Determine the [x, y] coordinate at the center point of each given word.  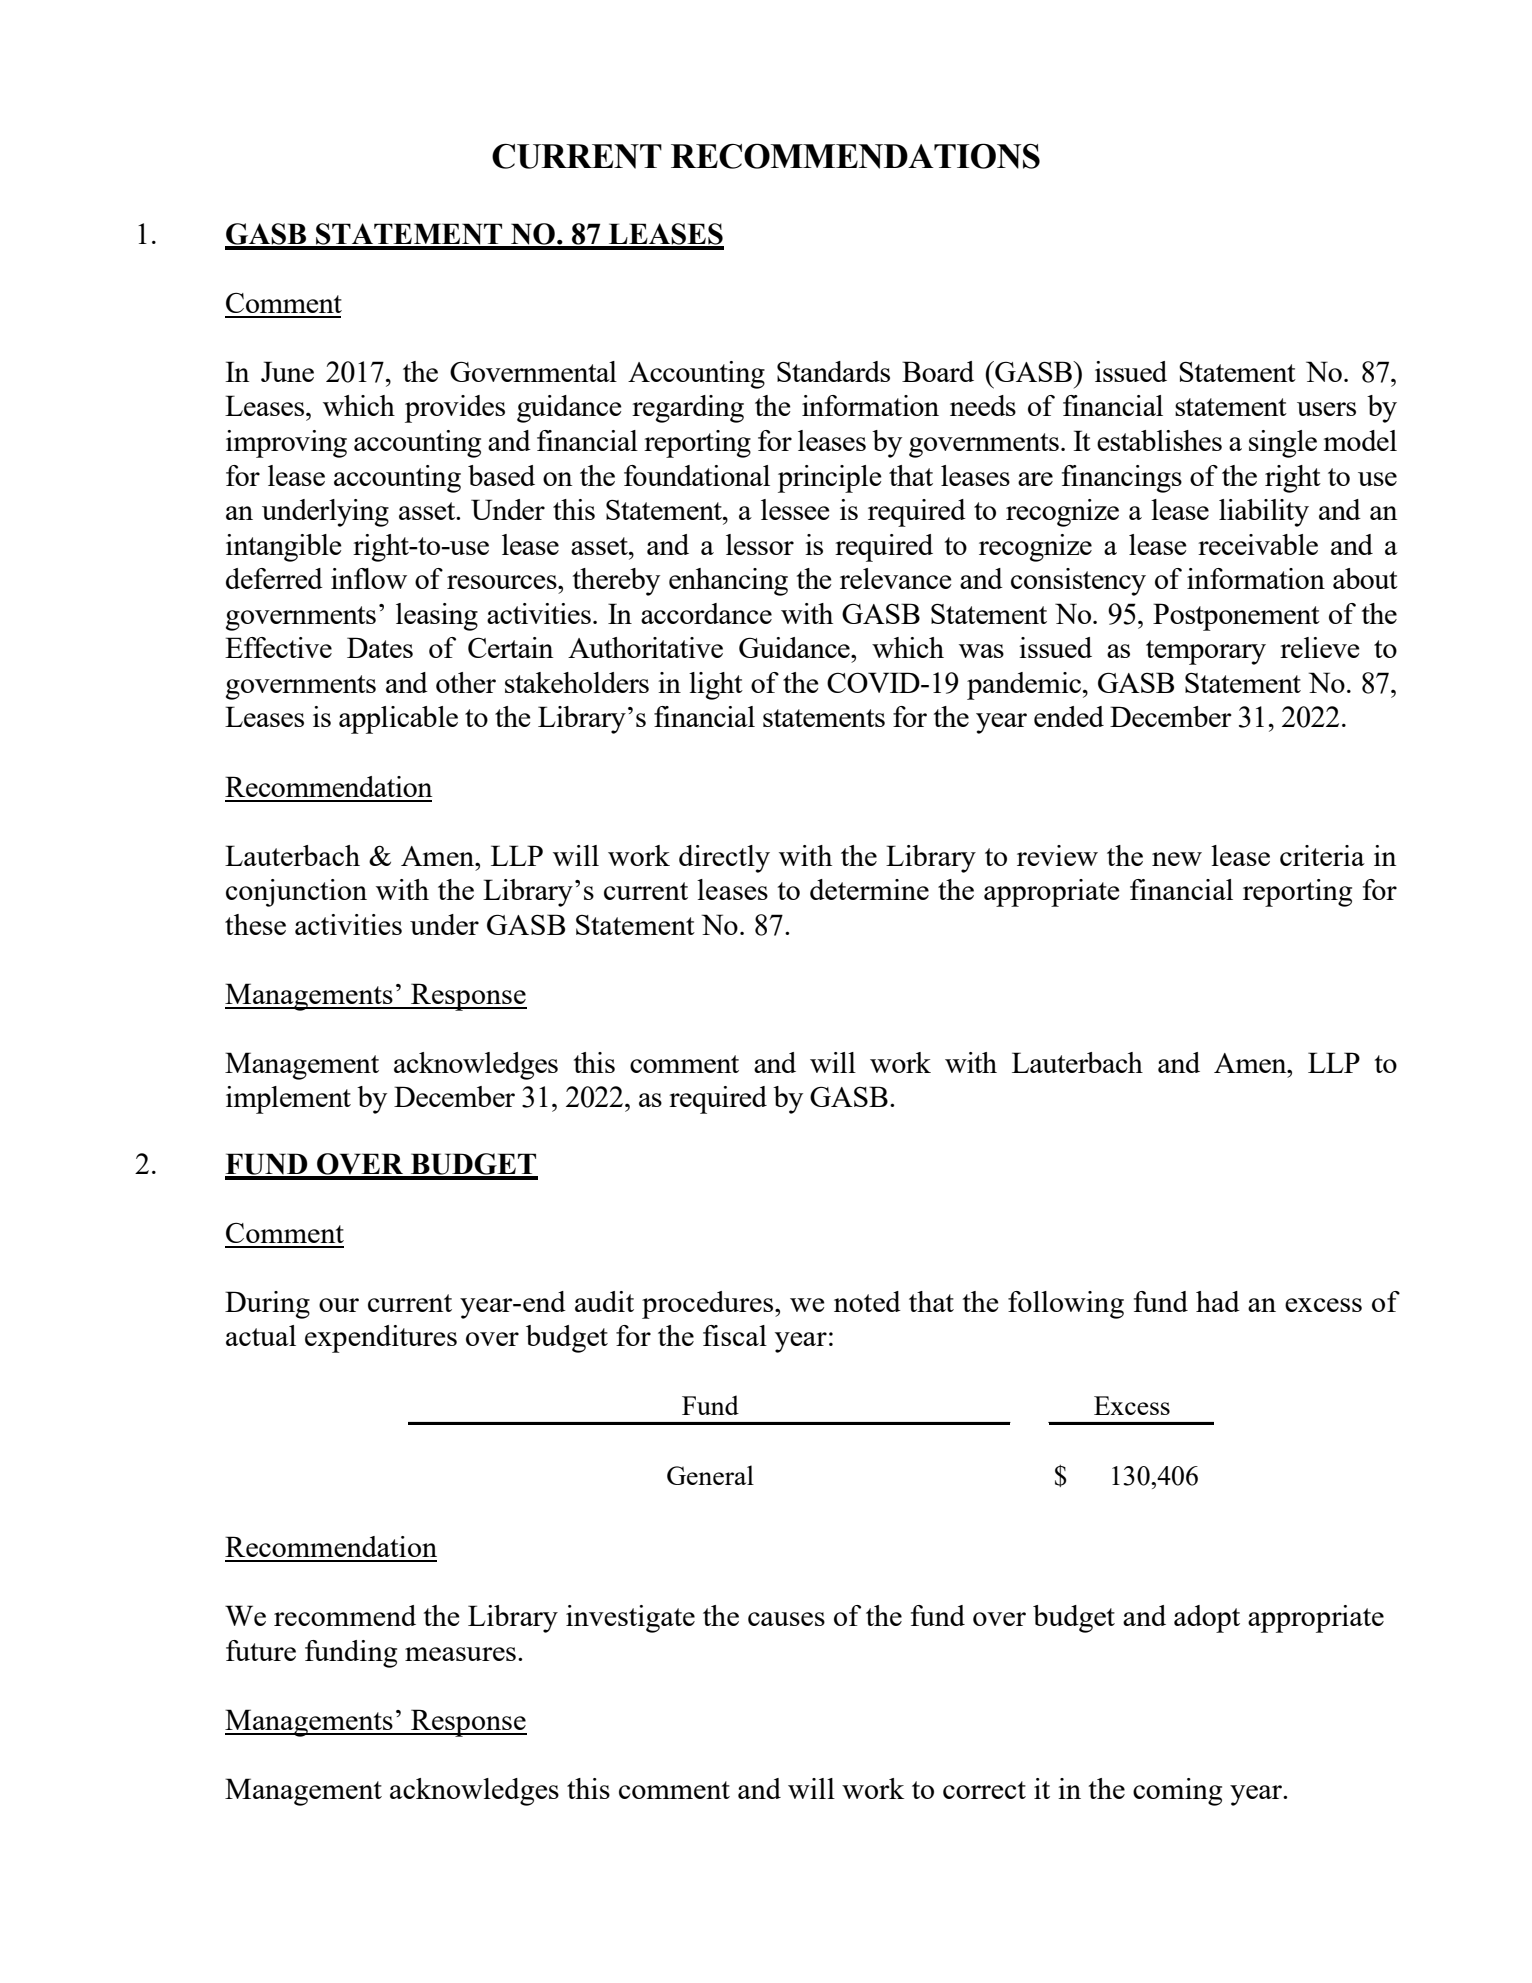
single [1283, 444]
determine [869, 889]
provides [455, 409]
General [710, 1475]
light [716, 686]
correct [984, 1790]
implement [288, 1100]
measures [460, 1654]
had [1218, 1301]
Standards [833, 371]
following [1066, 1305]
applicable [398, 720]
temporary [1206, 652]
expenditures [381, 1339]
